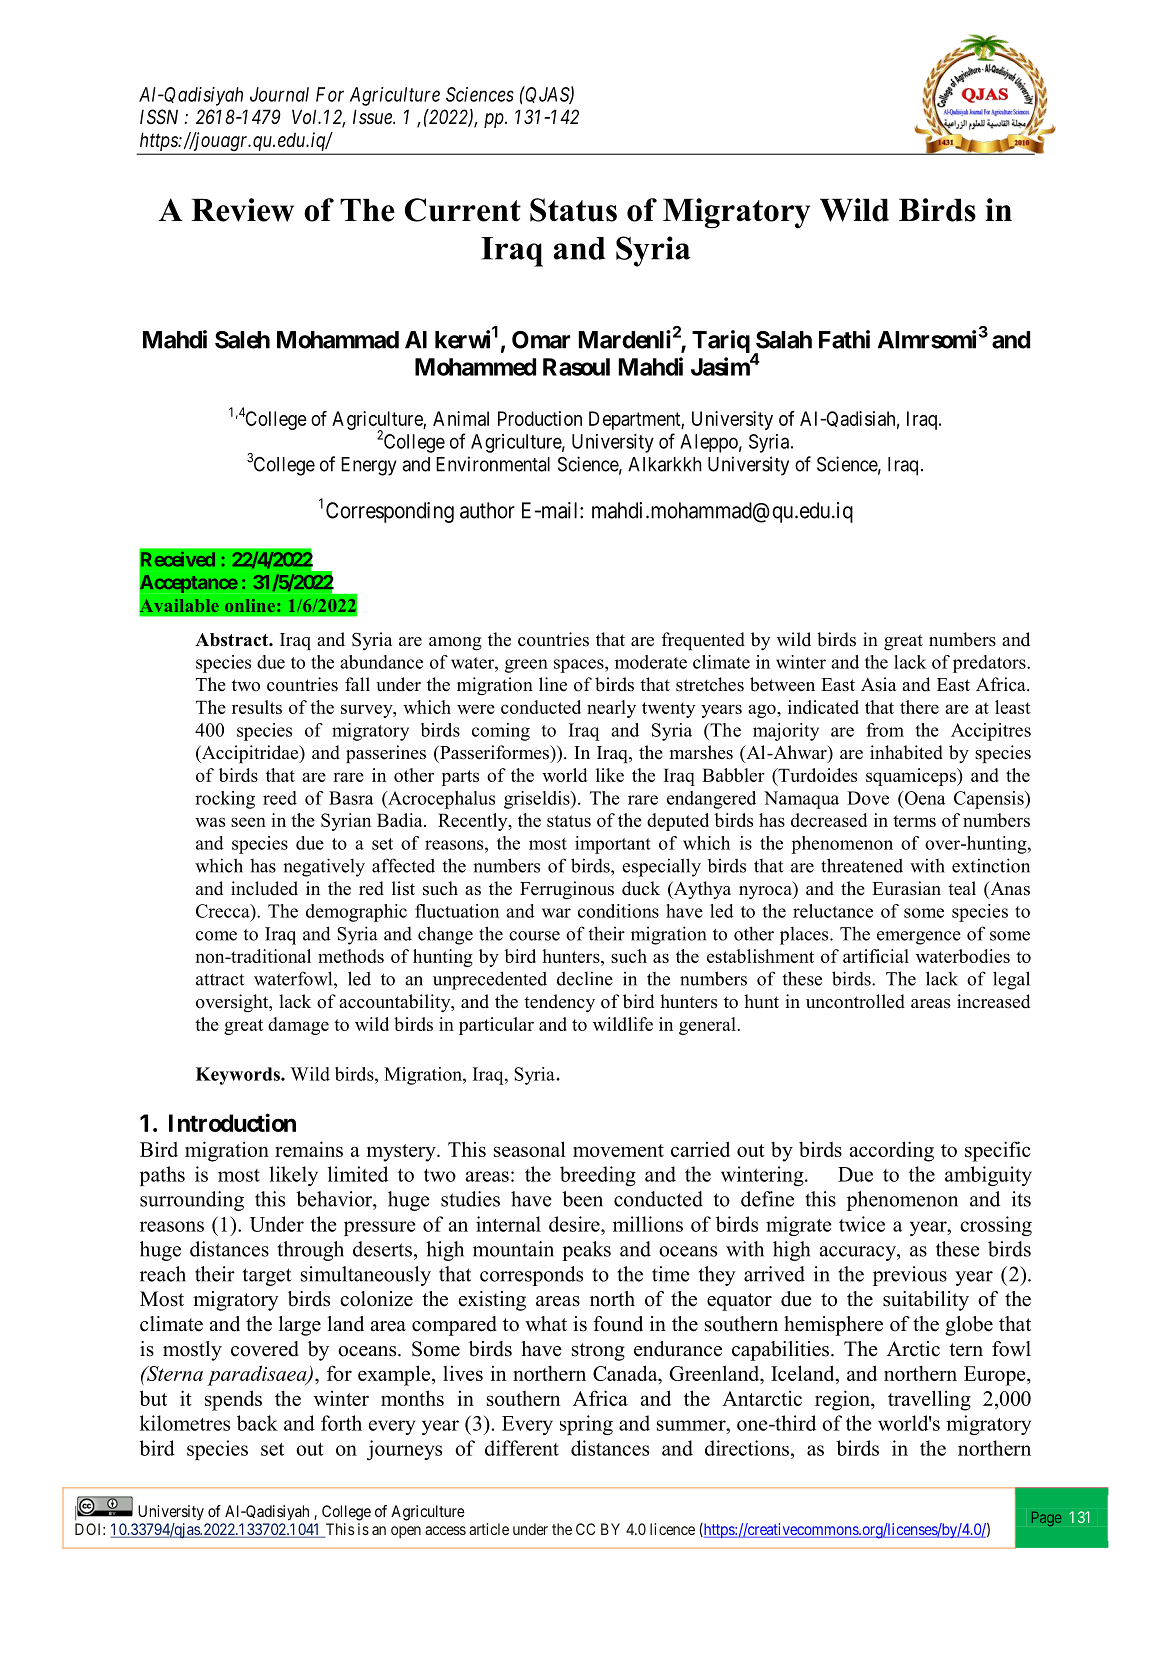 This image has height=1657, width=1171. I want to click on Current, so click(463, 210).
